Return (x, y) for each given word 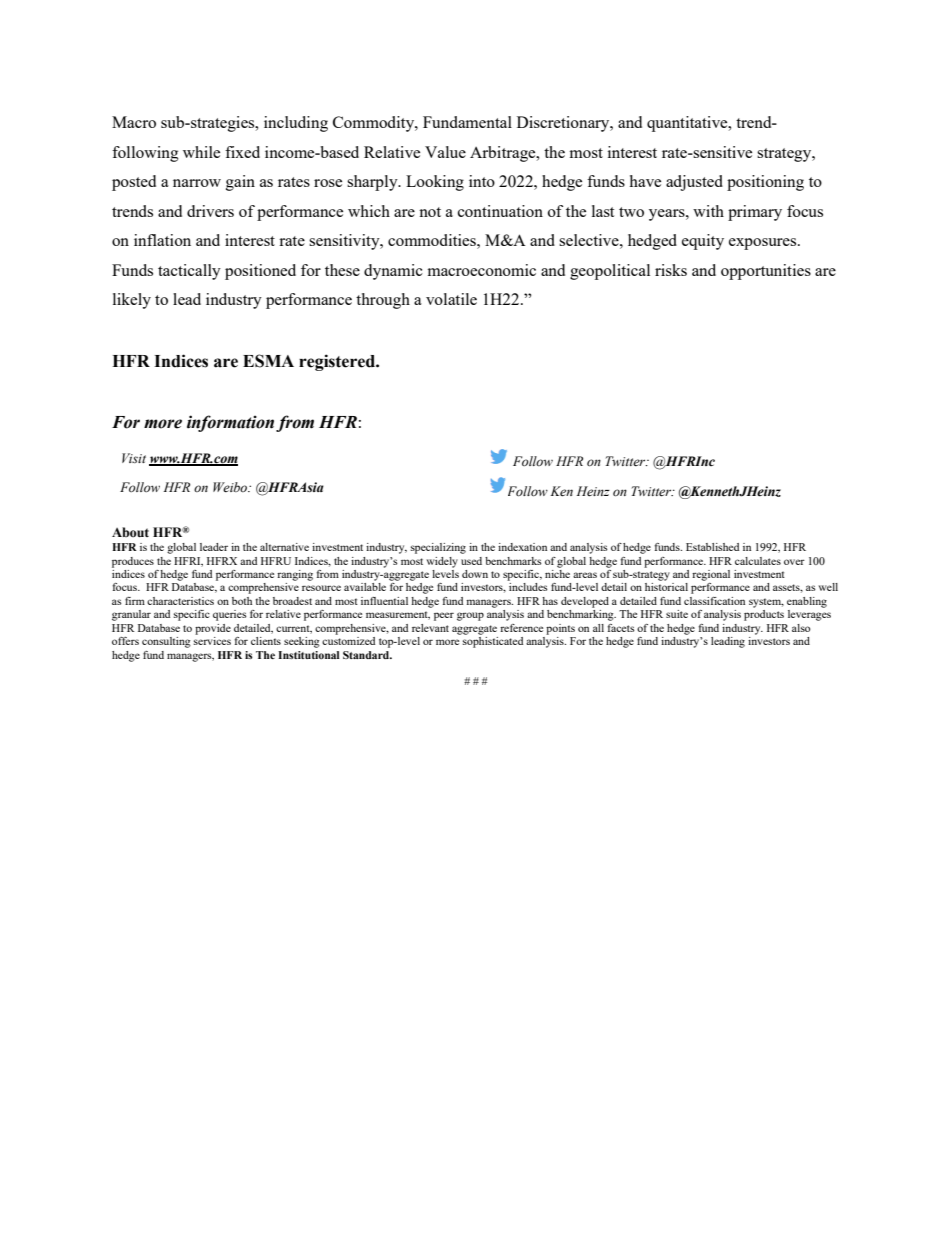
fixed (242, 152)
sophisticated (493, 642)
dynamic (393, 272)
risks (671, 270)
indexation (522, 547)
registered (338, 362)
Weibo (231, 487)
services (212, 641)
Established (712, 547)
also (801, 628)
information (230, 423)
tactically (189, 272)
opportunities (766, 272)
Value (445, 152)
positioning (765, 183)
